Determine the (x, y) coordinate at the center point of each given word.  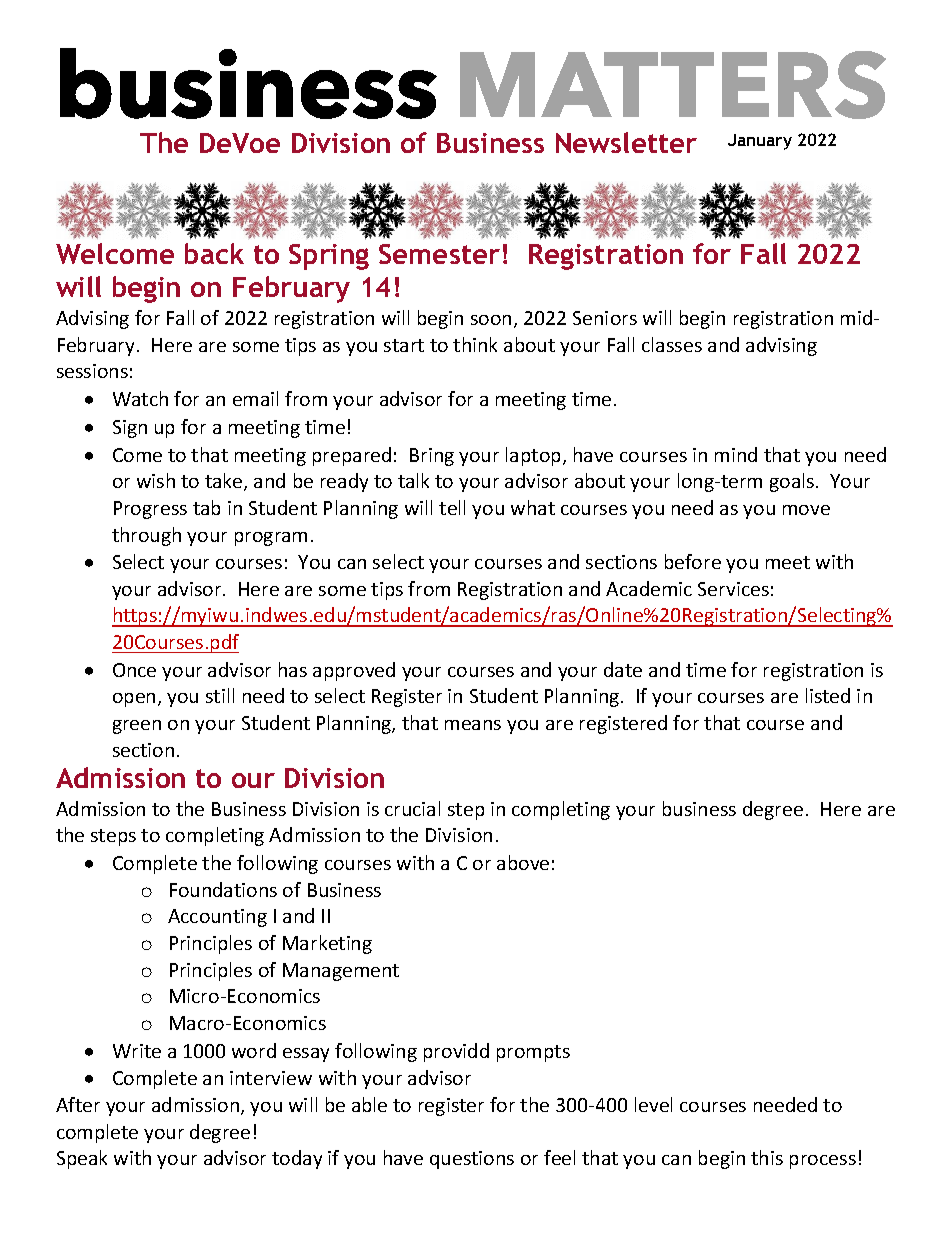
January (760, 142)
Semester (439, 254)
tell (452, 507)
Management (341, 972)
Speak (82, 1159)
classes (672, 344)
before (693, 561)
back (214, 253)
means (473, 725)
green (137, 727)
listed (828, 695)
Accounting (217, 918)
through (146, 536)
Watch (140, 398)
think (475, 344)
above (523, 862)
